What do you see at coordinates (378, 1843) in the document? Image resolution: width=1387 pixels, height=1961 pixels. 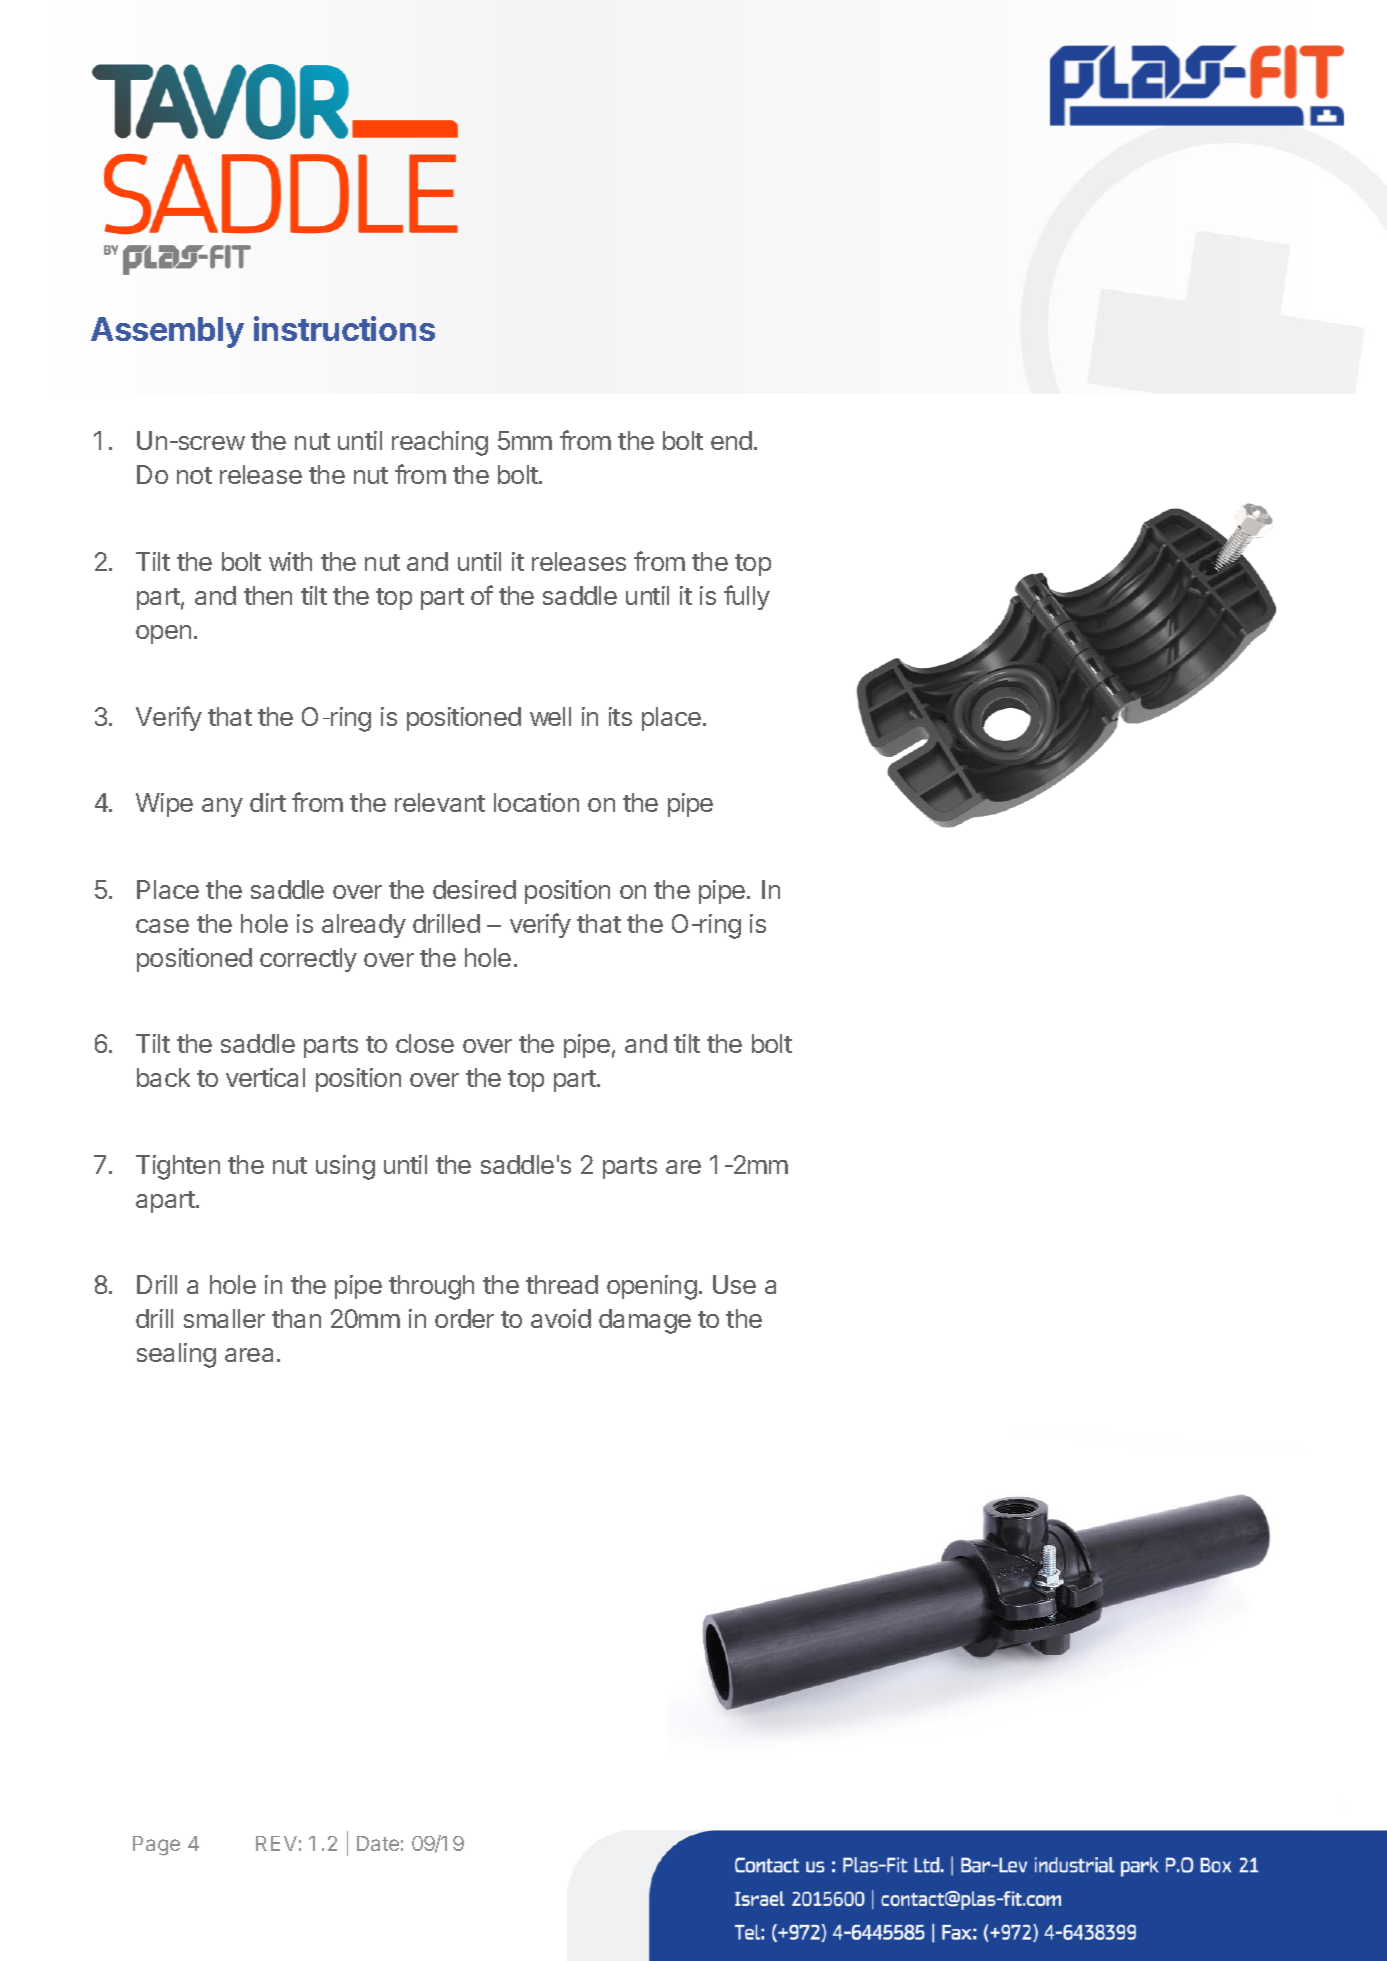 I see `Date` at bounding box center [378, 1843].
